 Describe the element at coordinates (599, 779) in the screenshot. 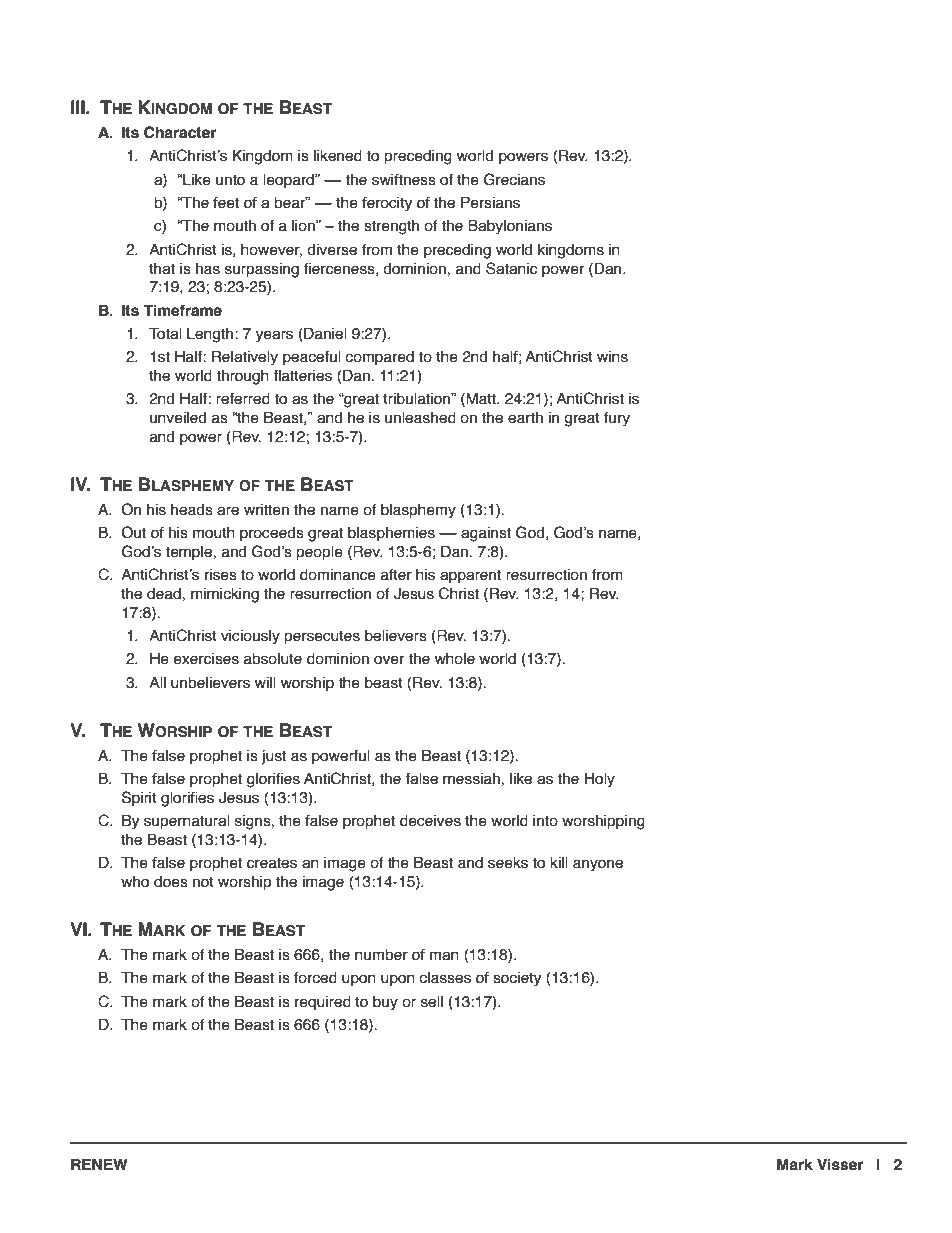

I see `Holy` at that location.
